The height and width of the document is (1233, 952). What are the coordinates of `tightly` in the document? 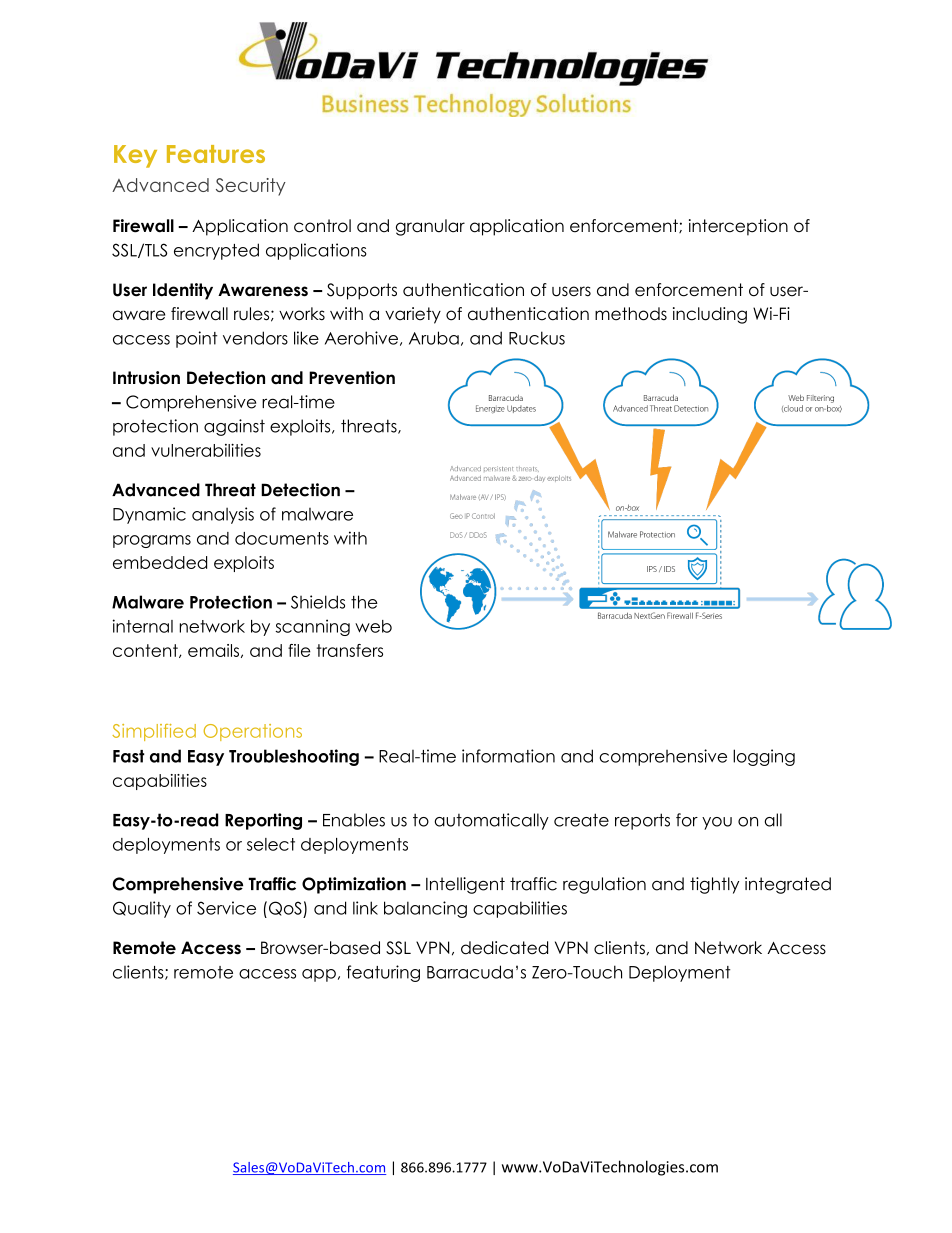 It's located at (714, 885).
